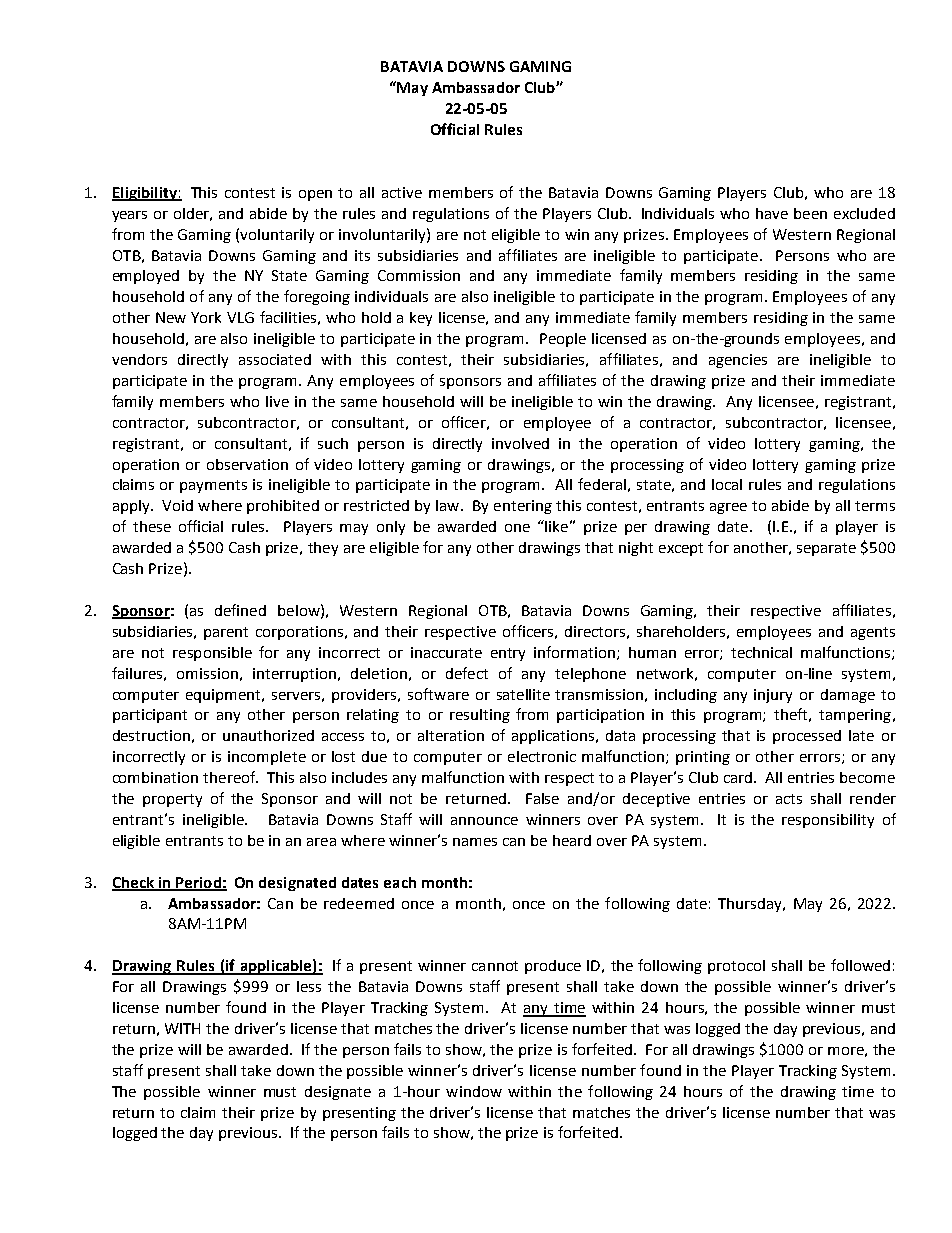 The image size is (952, 1233). Describe the element at coordinates (226, 633) in the image. I see `parent` at that location.
